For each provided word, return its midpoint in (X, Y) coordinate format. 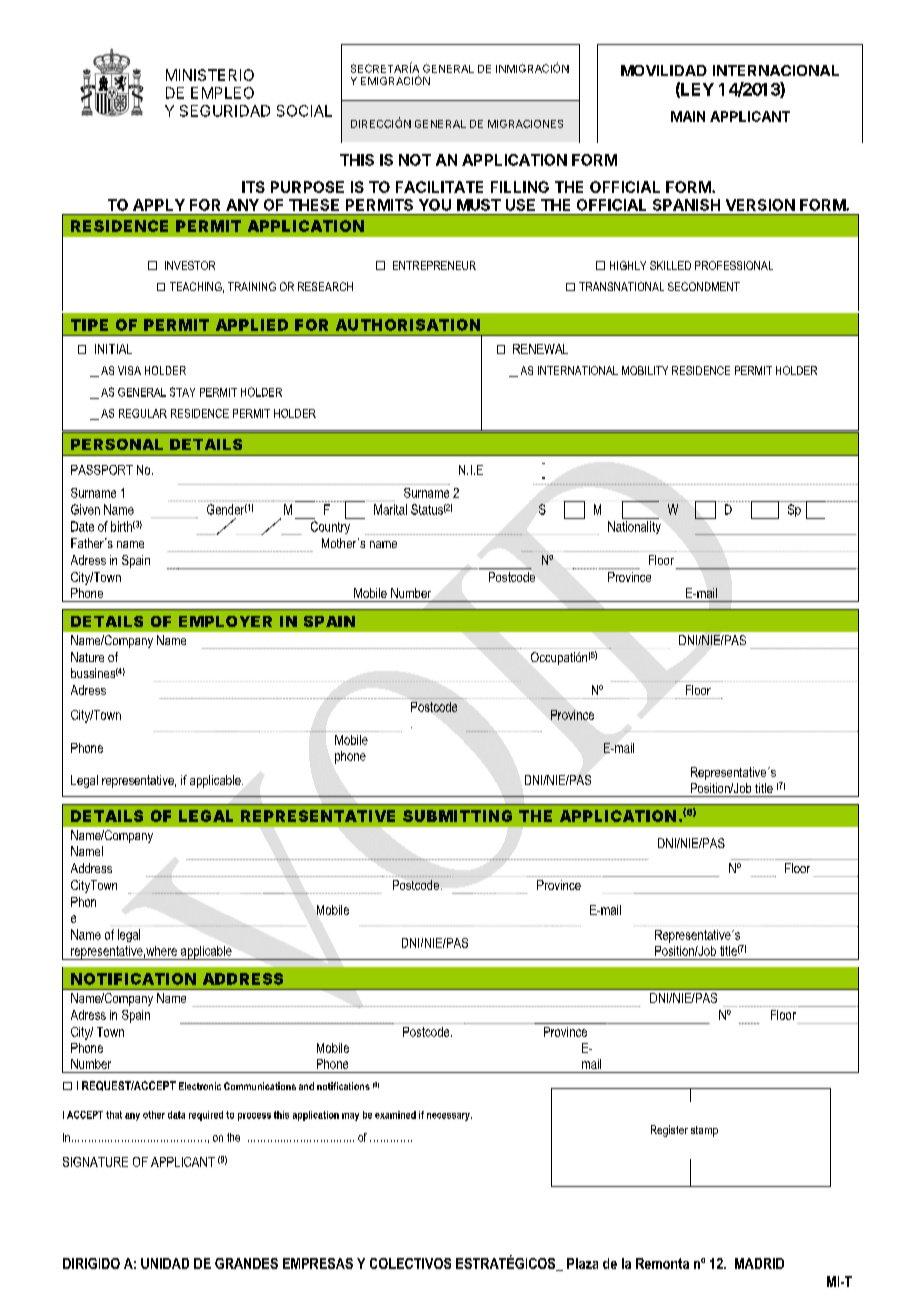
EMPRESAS (318, 1263)
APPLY (159, 205)
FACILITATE (439, 187)
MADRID (759, 1263)
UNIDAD (165, 1263)
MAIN (688, 116)
